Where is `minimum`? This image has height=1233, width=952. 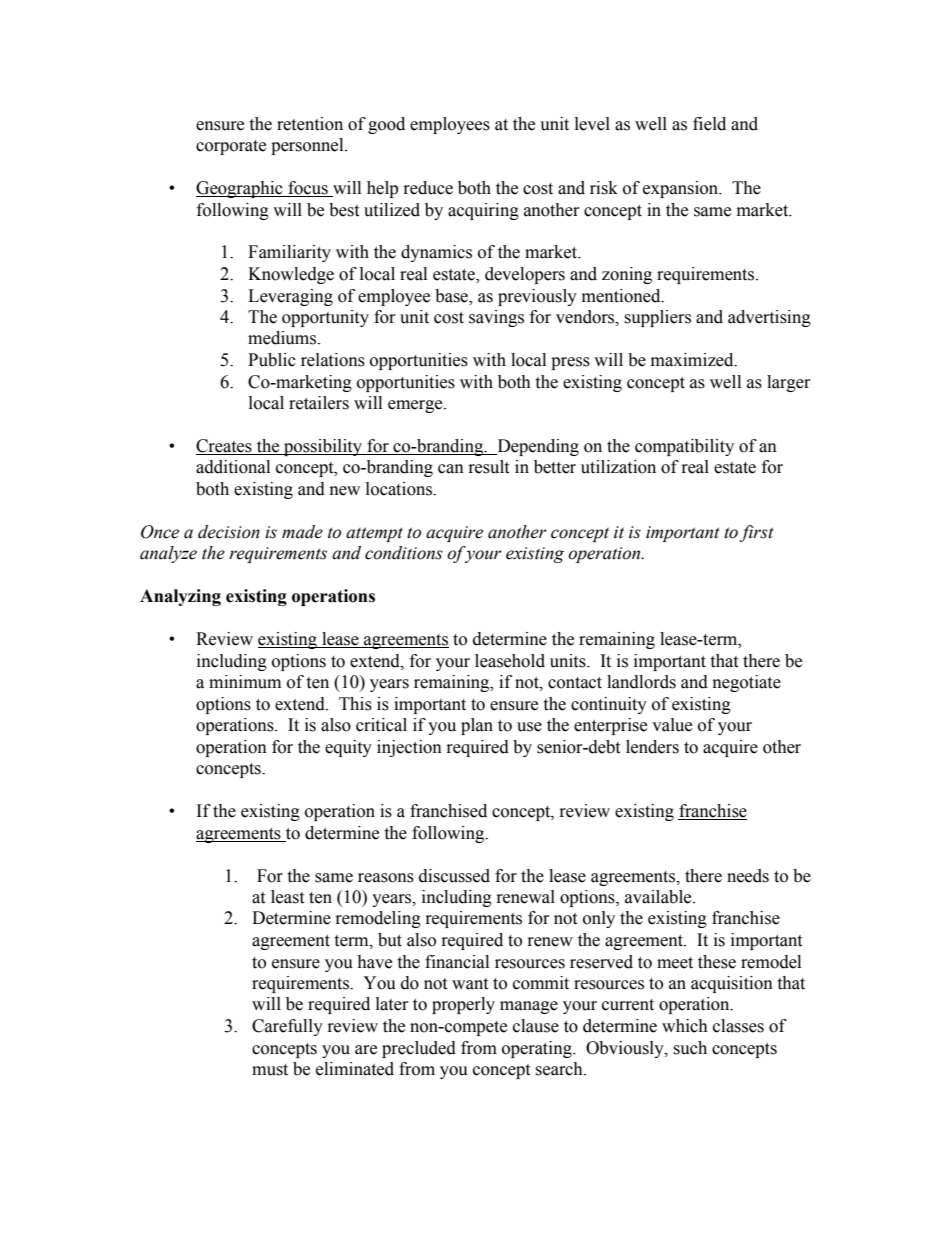 minimum is located at coordinates (245, 682).
